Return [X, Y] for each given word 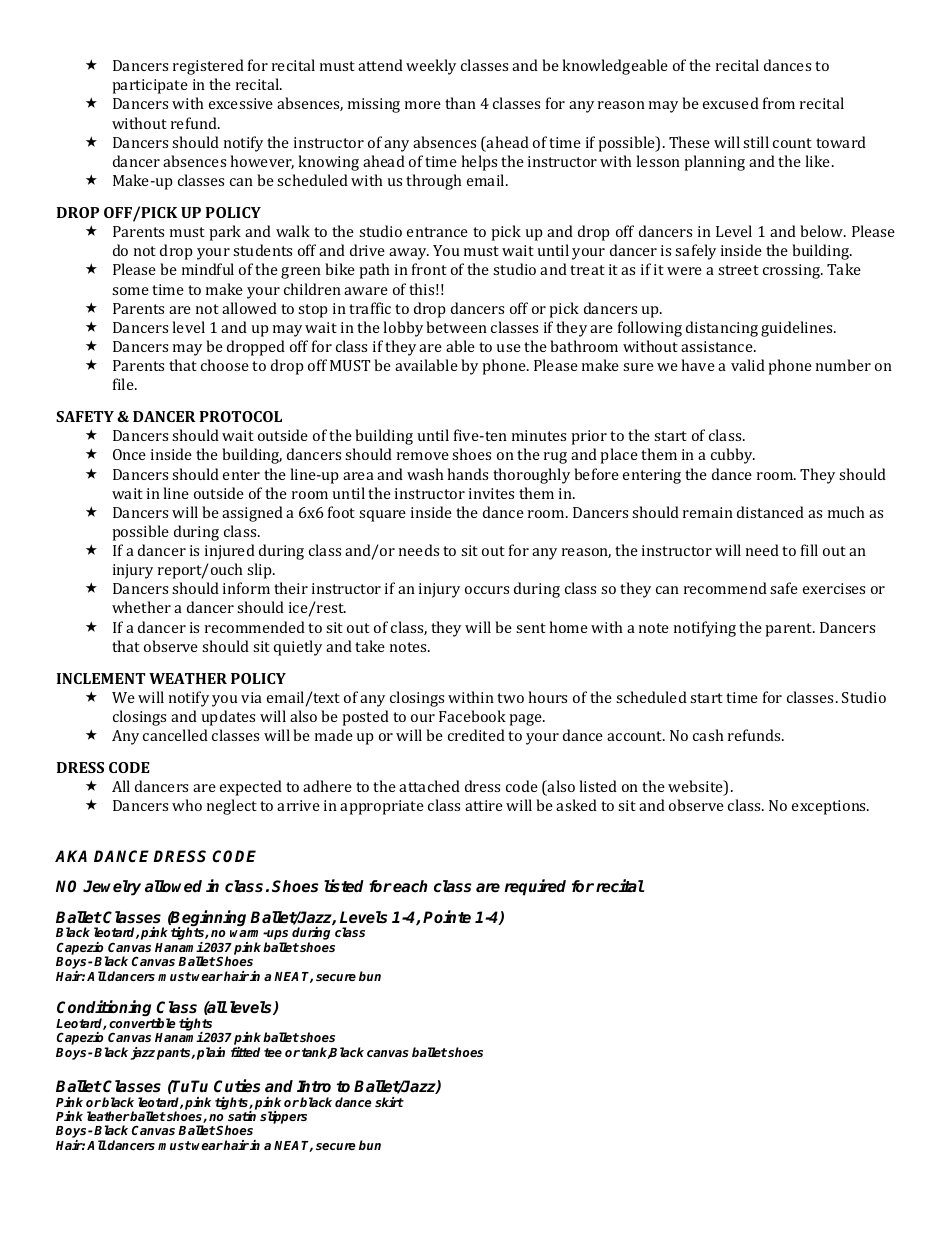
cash [708, 735]
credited [476, 735]
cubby [733, 456]
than [460, 103]
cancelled [175, 735]
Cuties [237, 1086]
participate [150, 86]
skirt [389, 1102]
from [779, 103]
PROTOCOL [241, 416]
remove [423, 456]
